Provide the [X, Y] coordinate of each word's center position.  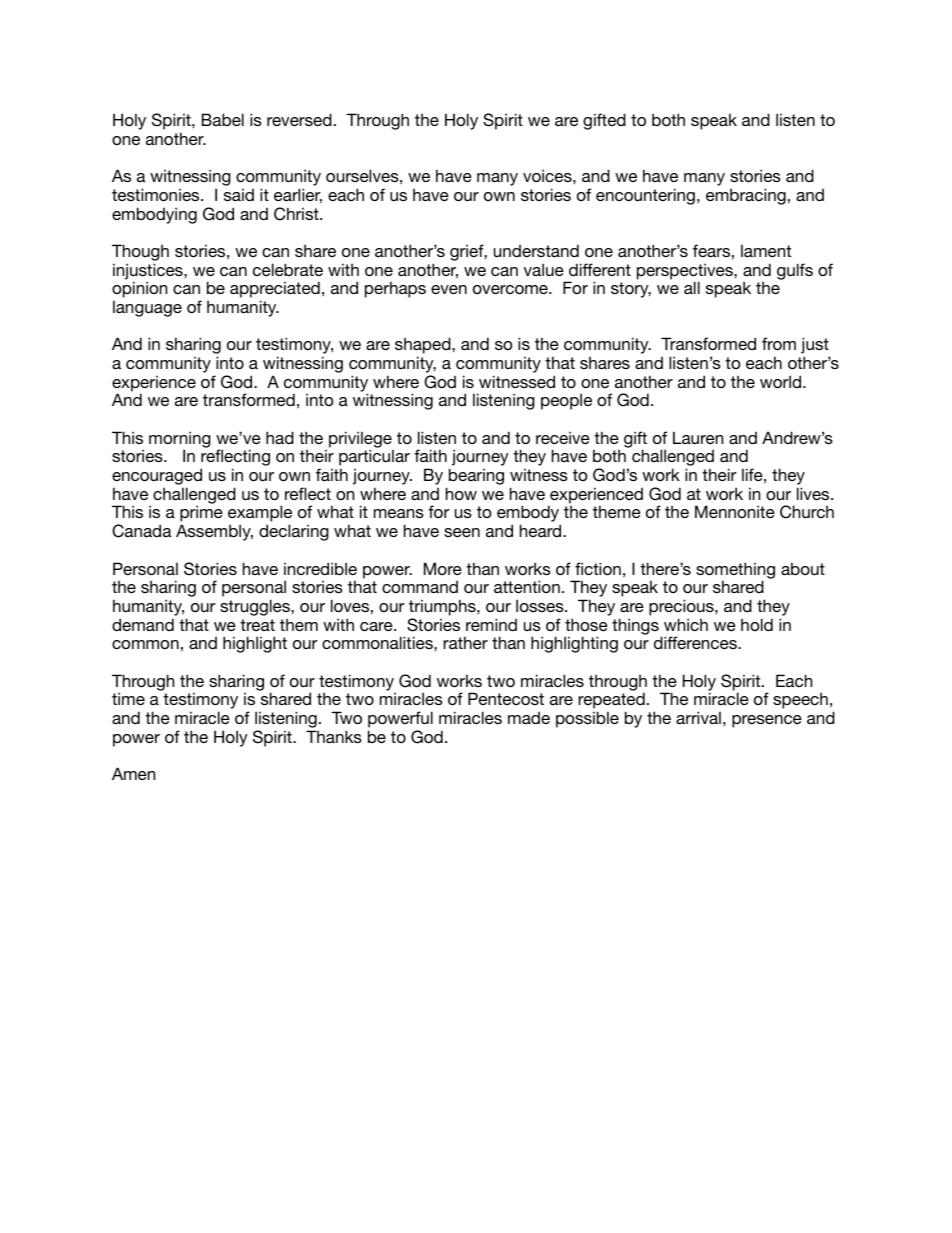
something [735, 571]
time [128, 698]
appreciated [275, 291]
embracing [746, 196]
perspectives [686, 272]
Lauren [698, 437]
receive [563, 437]
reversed [299, 119]
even [449, 289]
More [443, 568]
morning [180, 440]
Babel [223, 119]
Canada [141, 531]
